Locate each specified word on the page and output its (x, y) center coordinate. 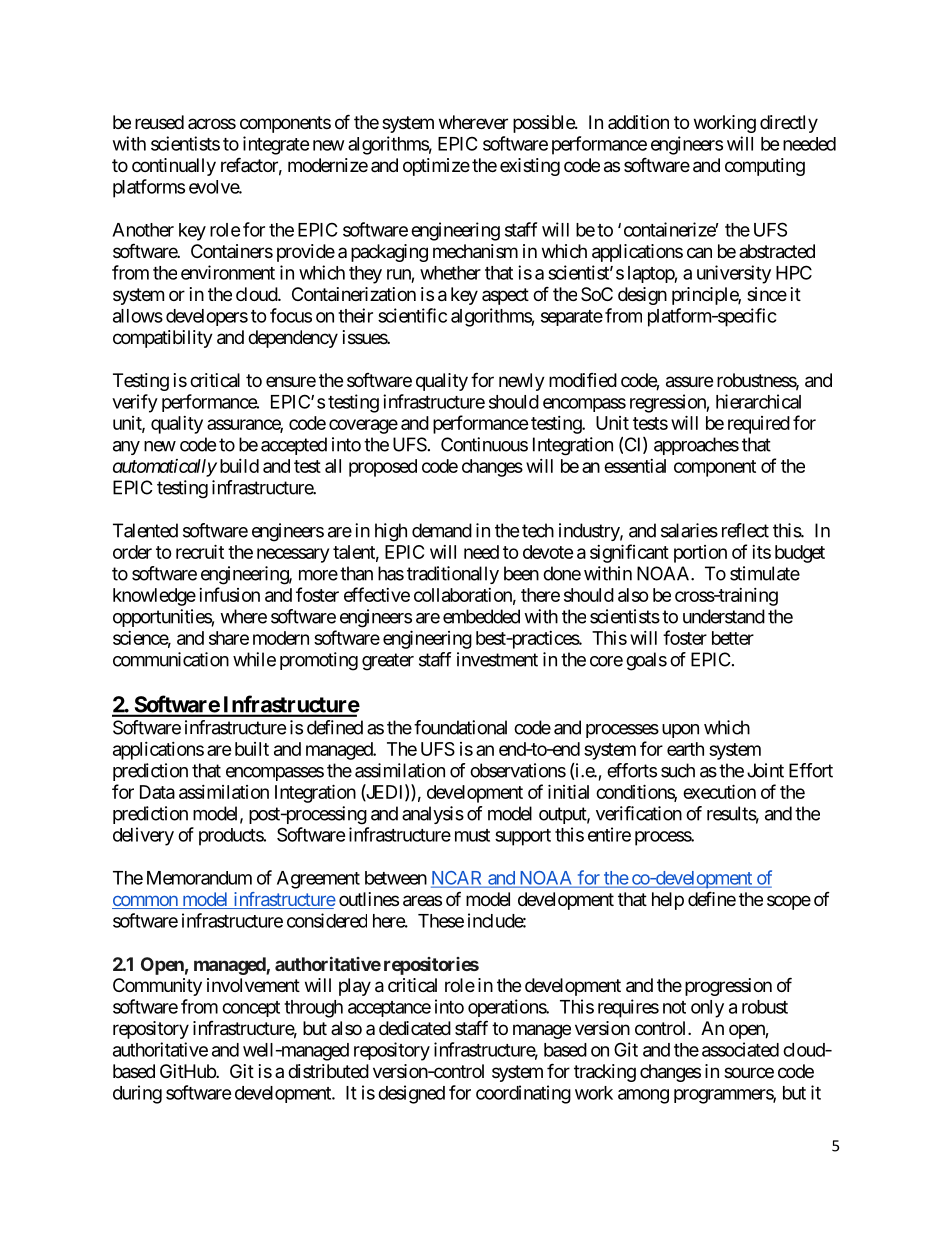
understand (724, 616)
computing (765, 167)
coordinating (523, 1094)
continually (174, 167)
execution (719, 791)
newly (522, 382)
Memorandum (199, 878)
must (472, 835)
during (137, 1094)
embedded (481, 616)
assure (689, 382)
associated (740, 1049)
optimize (436, 167)
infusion (229, 594)
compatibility (163, 339)
